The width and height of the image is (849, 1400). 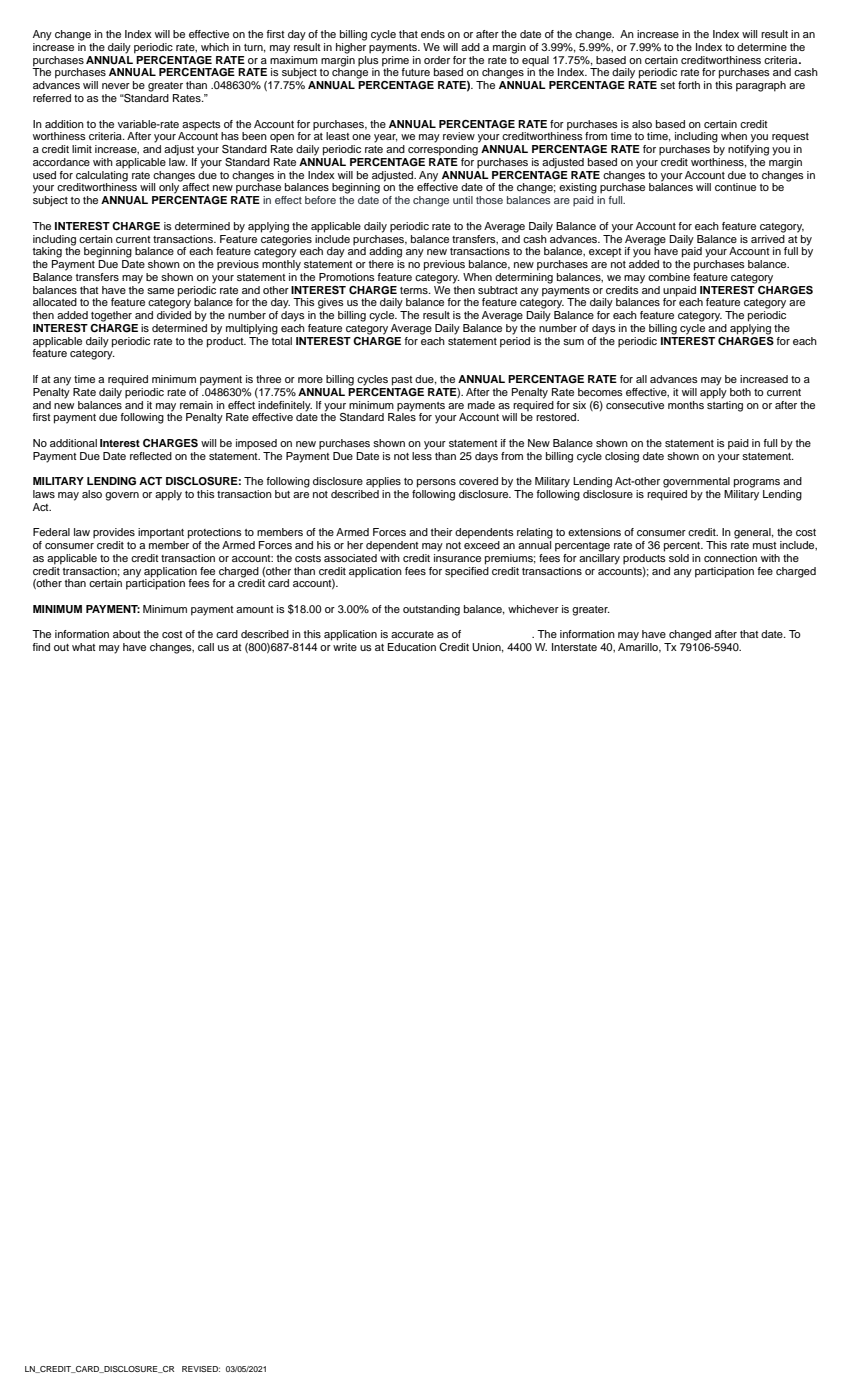 What do you see at coordinates (768, 237) in the image?
I see `arrived` at bounding box center [768, 237].
